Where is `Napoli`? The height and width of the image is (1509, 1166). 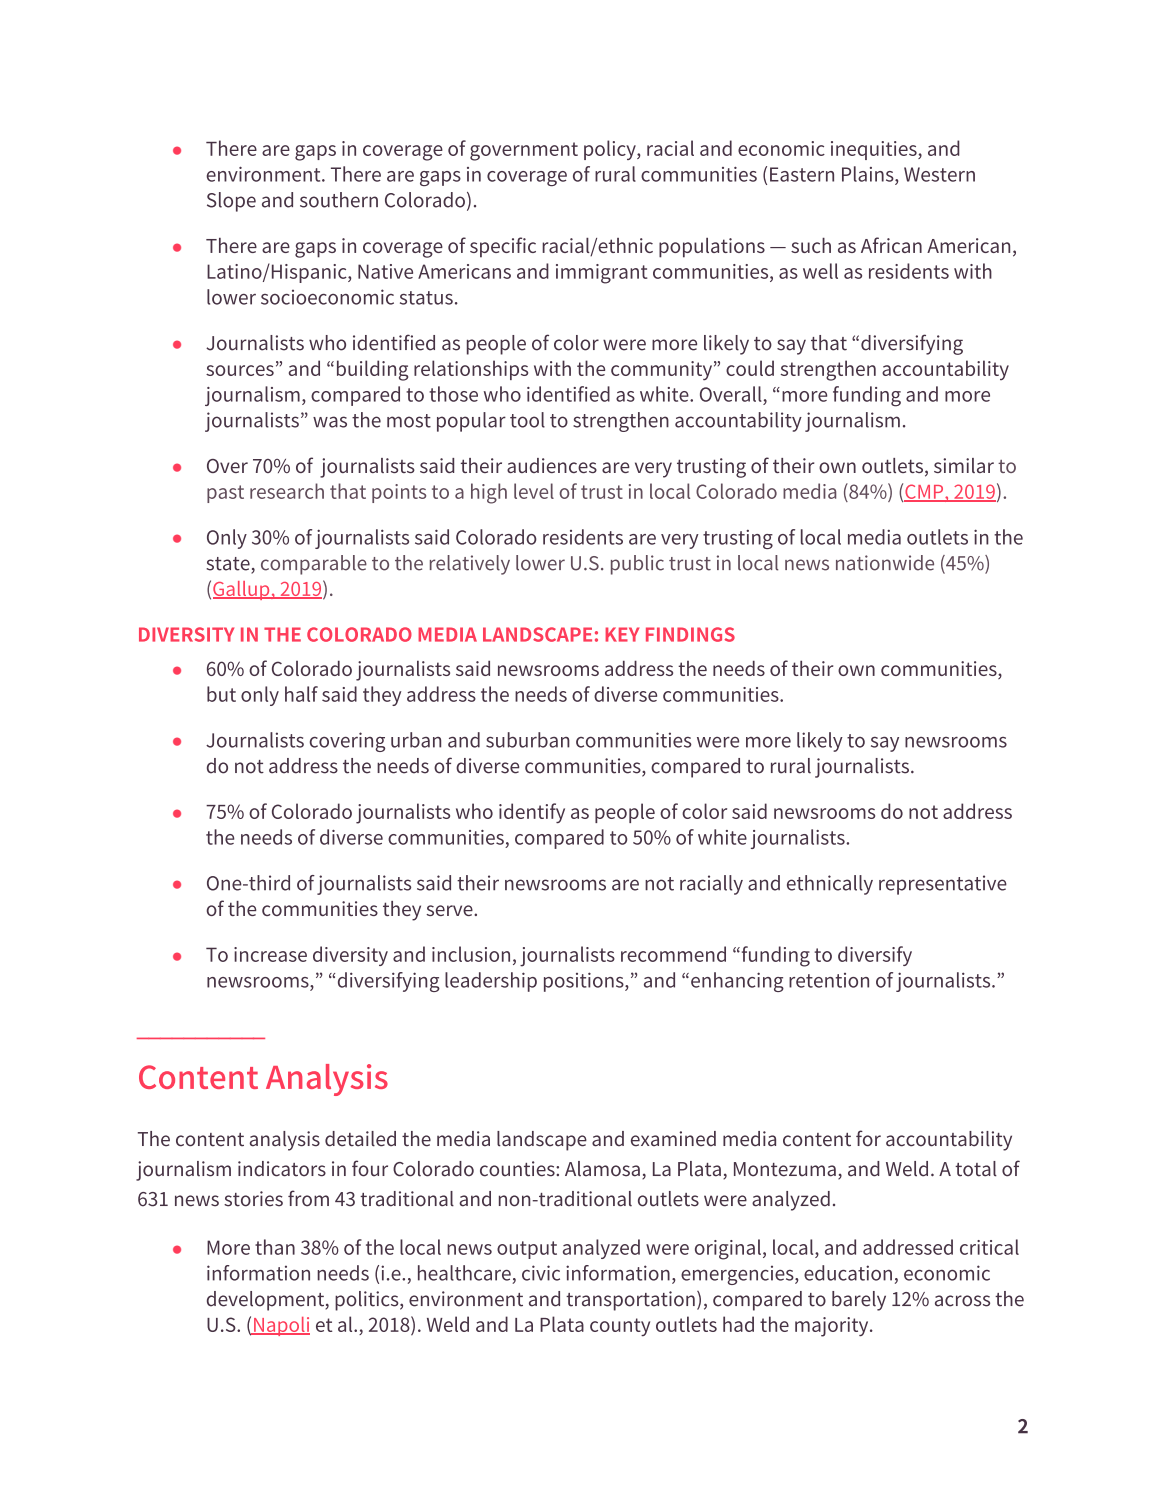
Napoli is located at coordinates (281, 1326).
